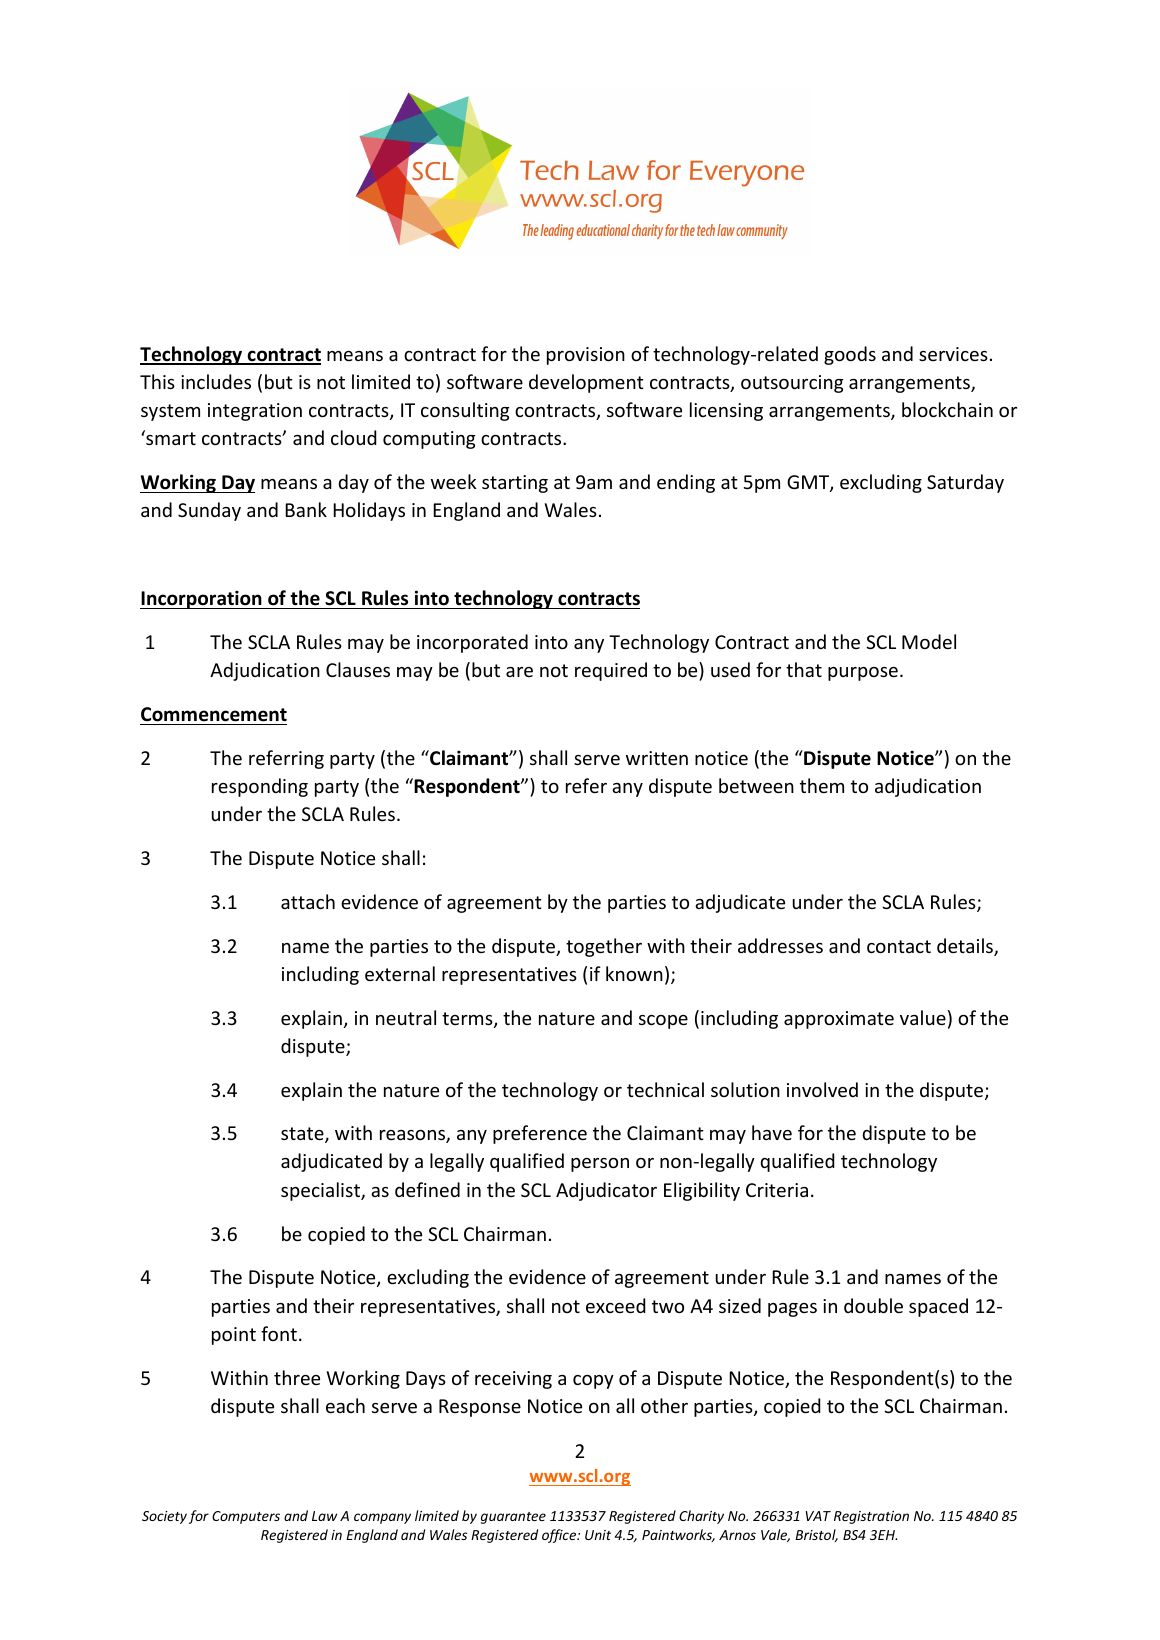 The height and width of the page is (1640, 1160). I want to click on Computers, so click(246, 1517).
